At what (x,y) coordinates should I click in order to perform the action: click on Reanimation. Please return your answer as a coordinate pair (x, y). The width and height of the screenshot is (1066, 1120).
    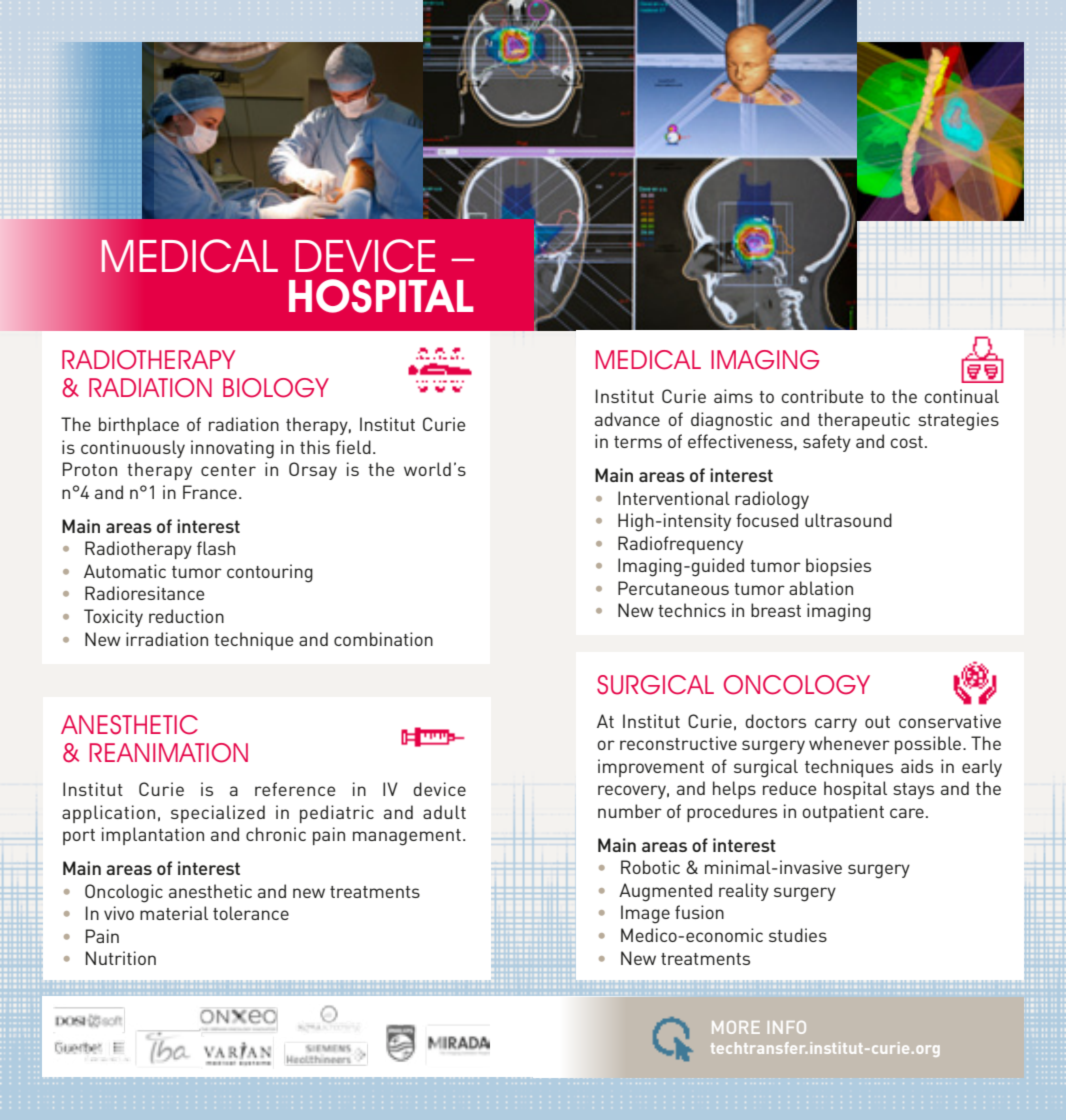
    Looking at the image, I should click on (169, 753).
